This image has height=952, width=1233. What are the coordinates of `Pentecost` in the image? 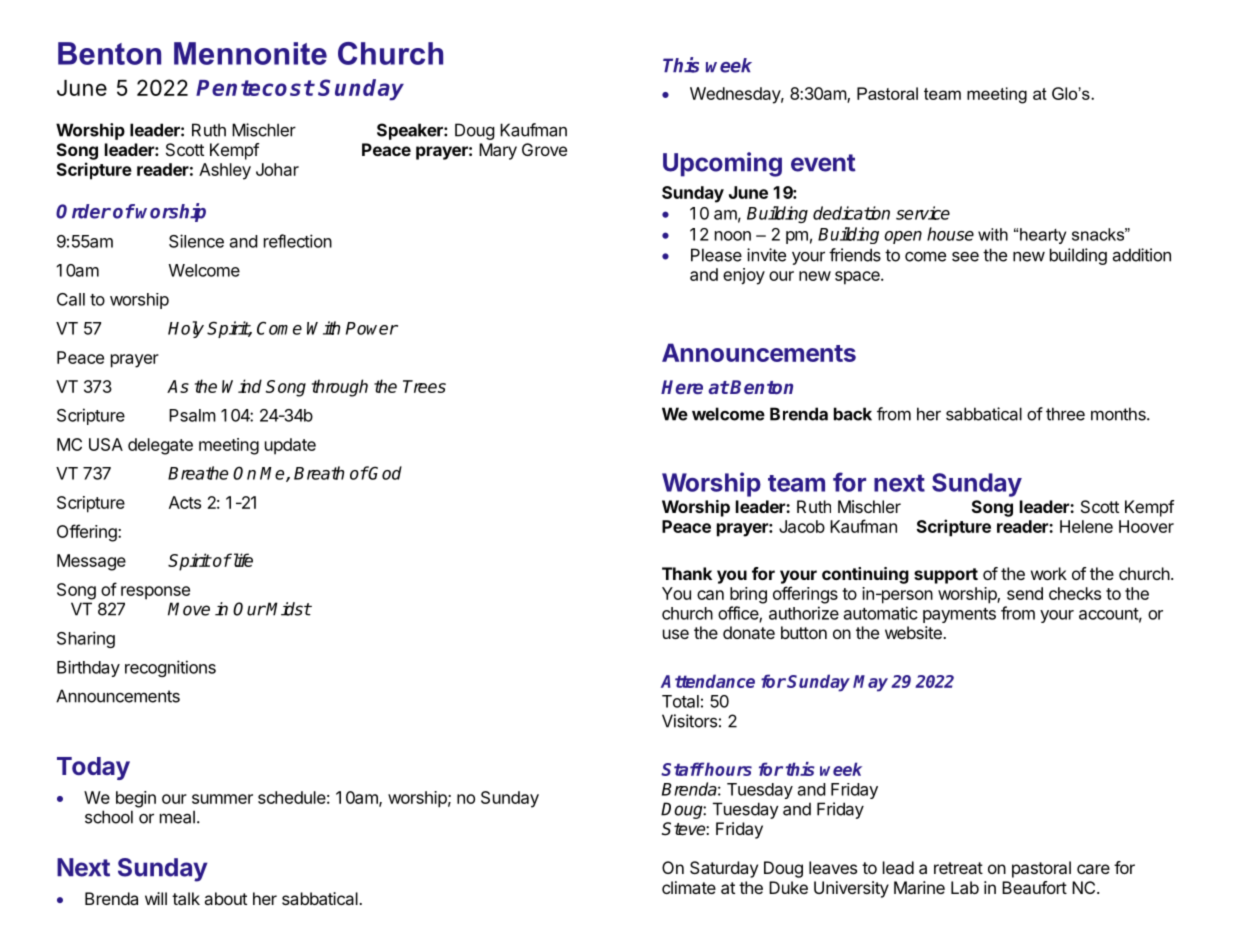 It's located at (255, 88).
